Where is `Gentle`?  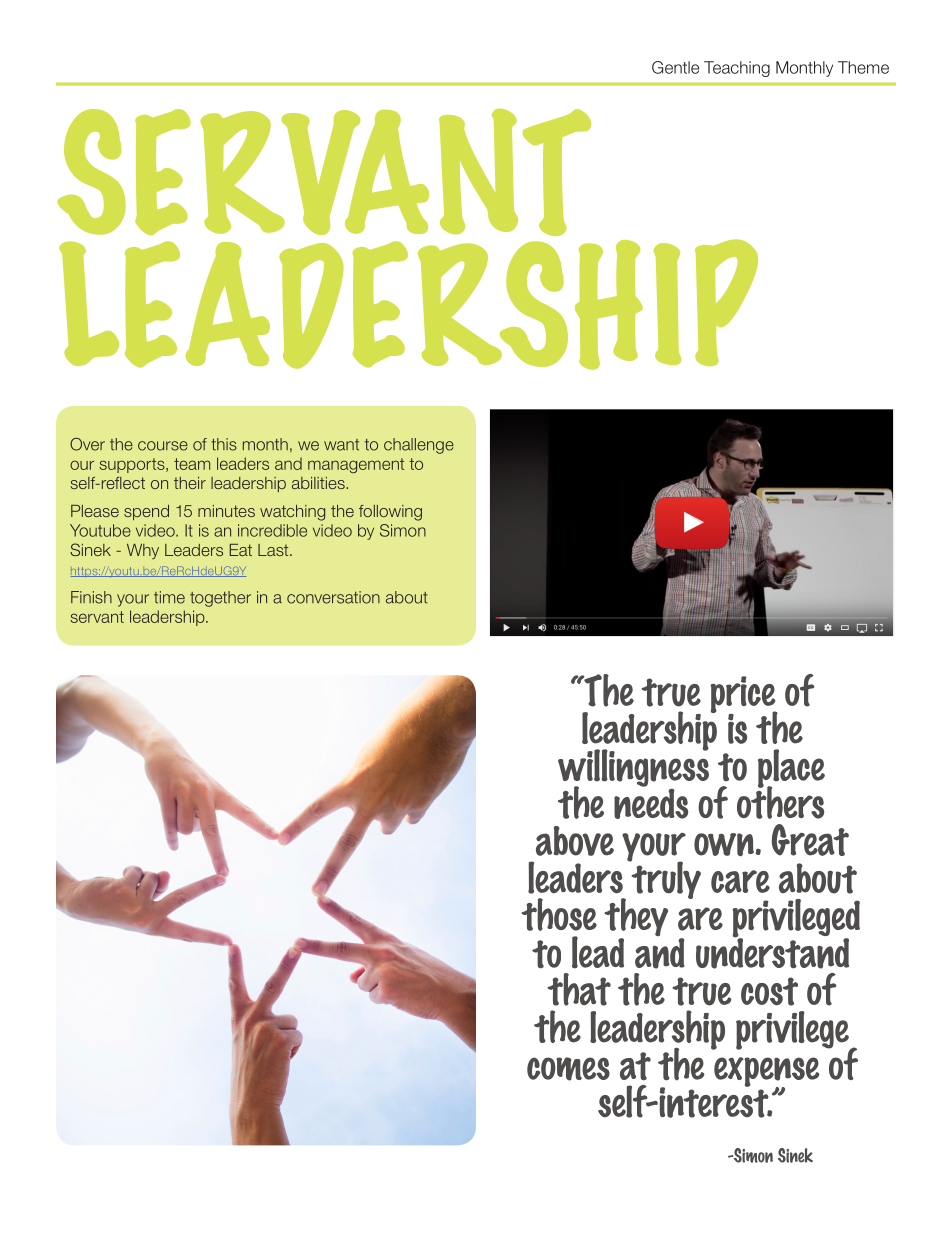
Gentle is located at coordinates (675, 67).
